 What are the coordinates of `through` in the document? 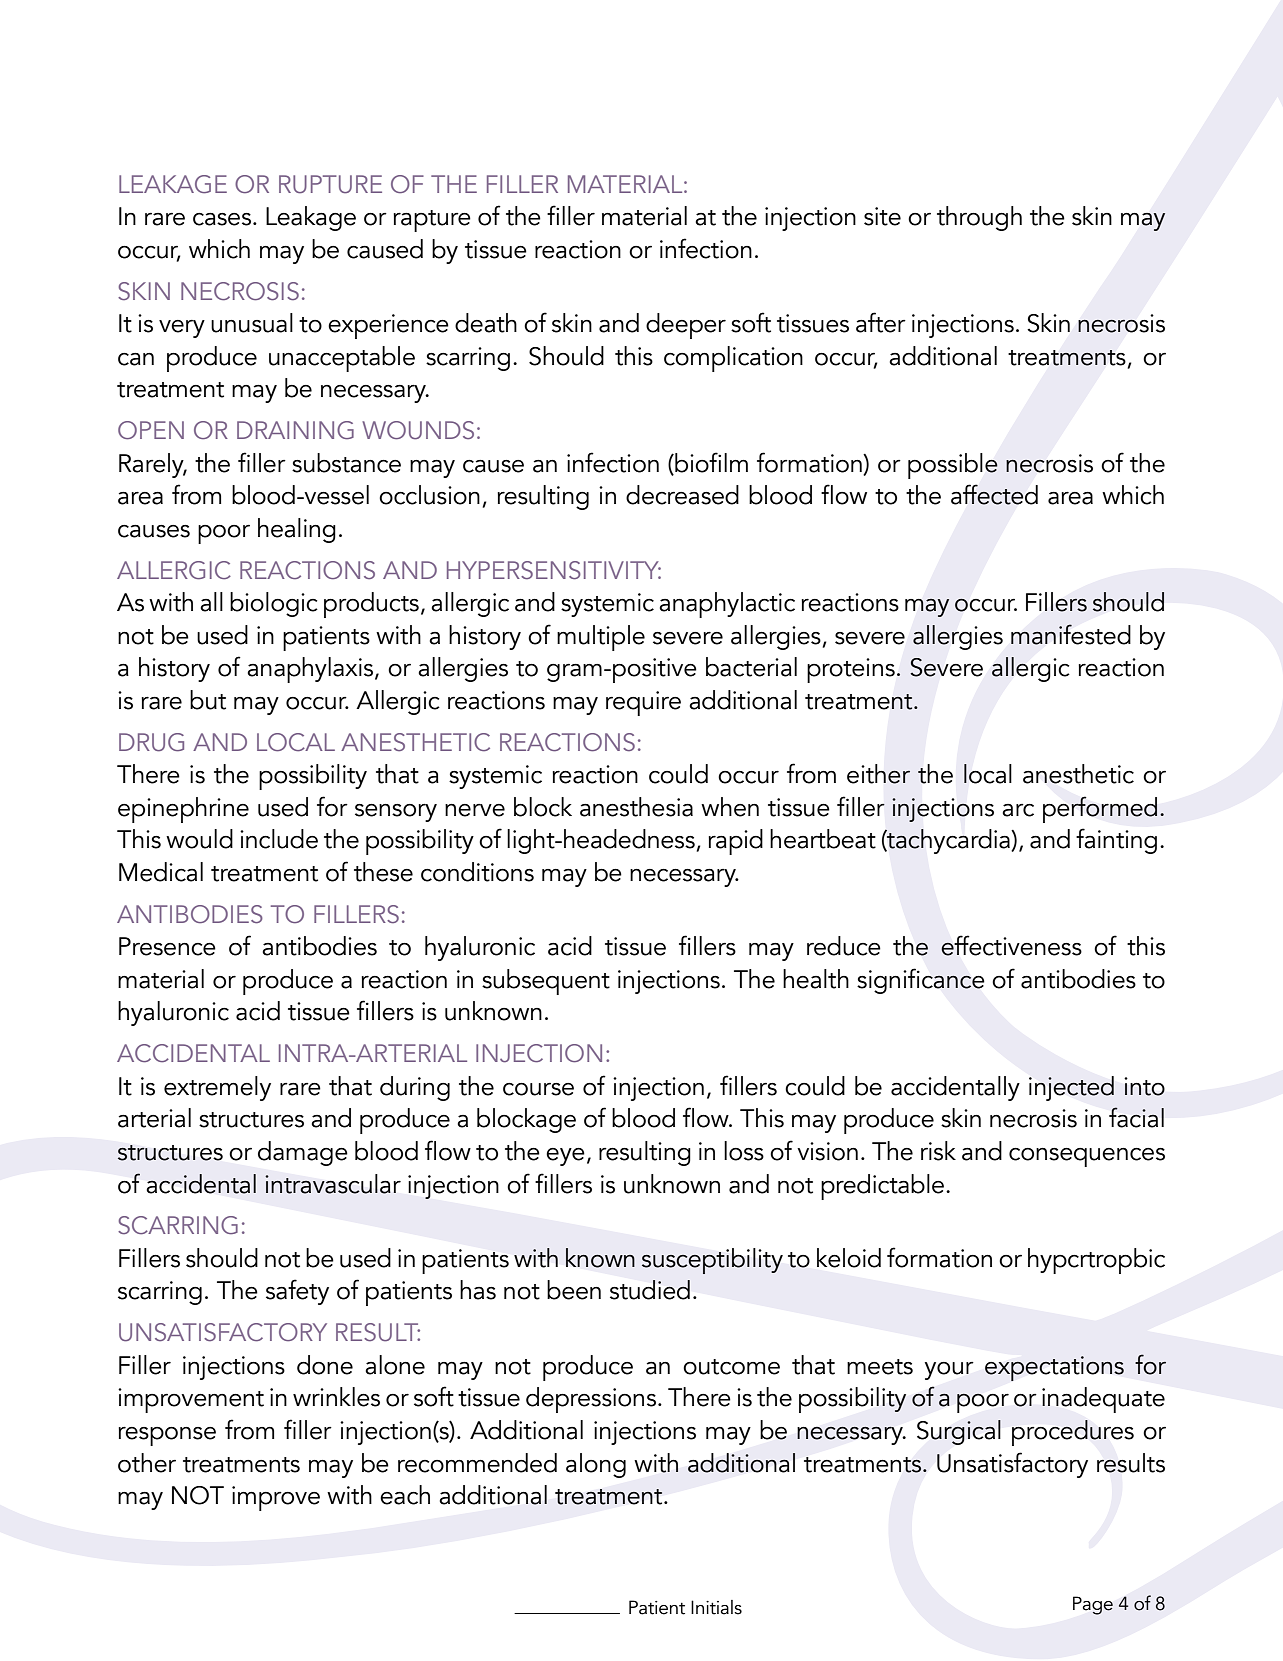 It's located at (979, 218).
